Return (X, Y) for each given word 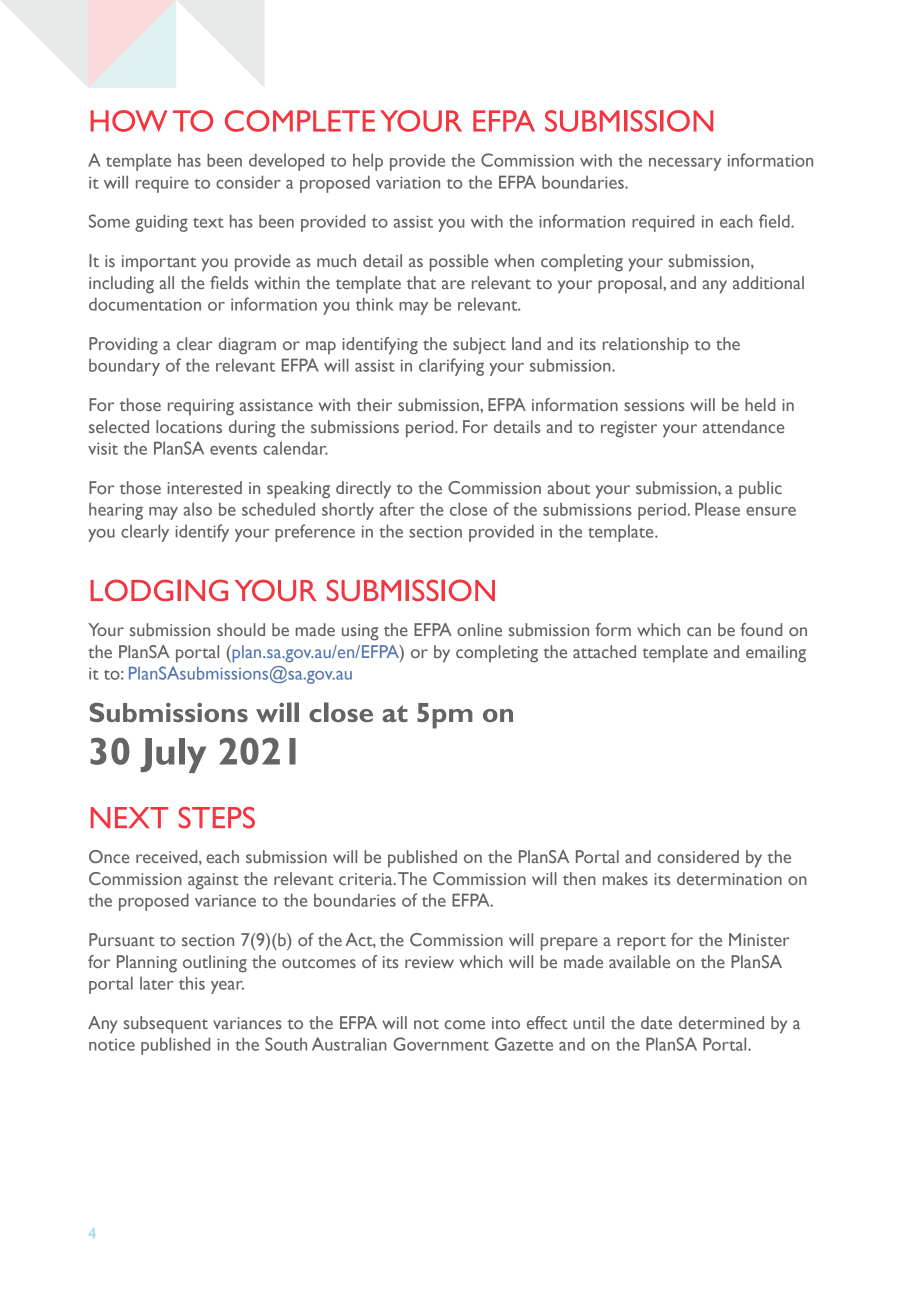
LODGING (159, 590)
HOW (128, 121)
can (699, 631)
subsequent (166, 1025)
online (479, 629)
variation (408, 182)
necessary (685, 164)
